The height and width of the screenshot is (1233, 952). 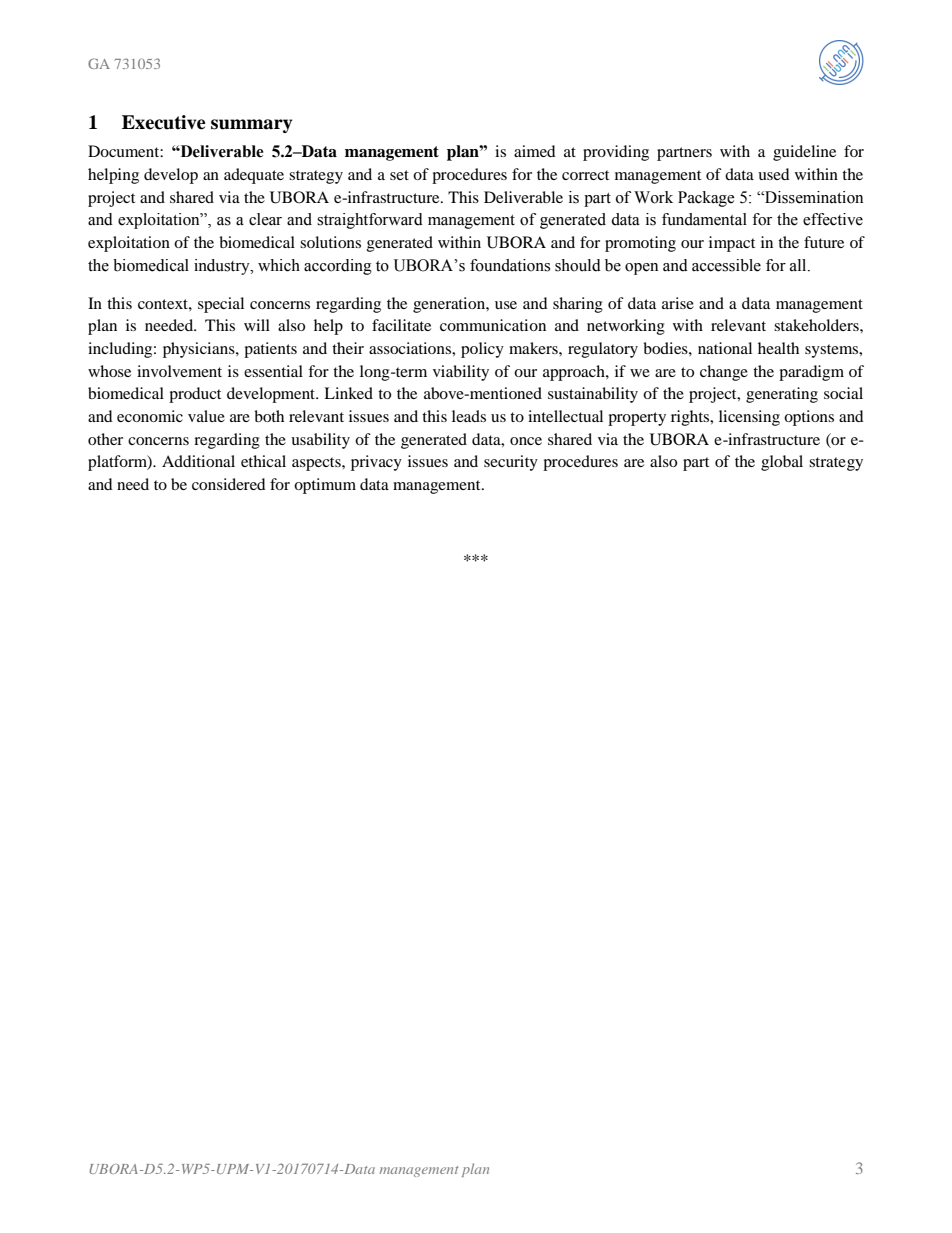 What do you see at coordinates (164, 122) in the screenshot?
I see `Executive` at bounding box center [164, 122].
